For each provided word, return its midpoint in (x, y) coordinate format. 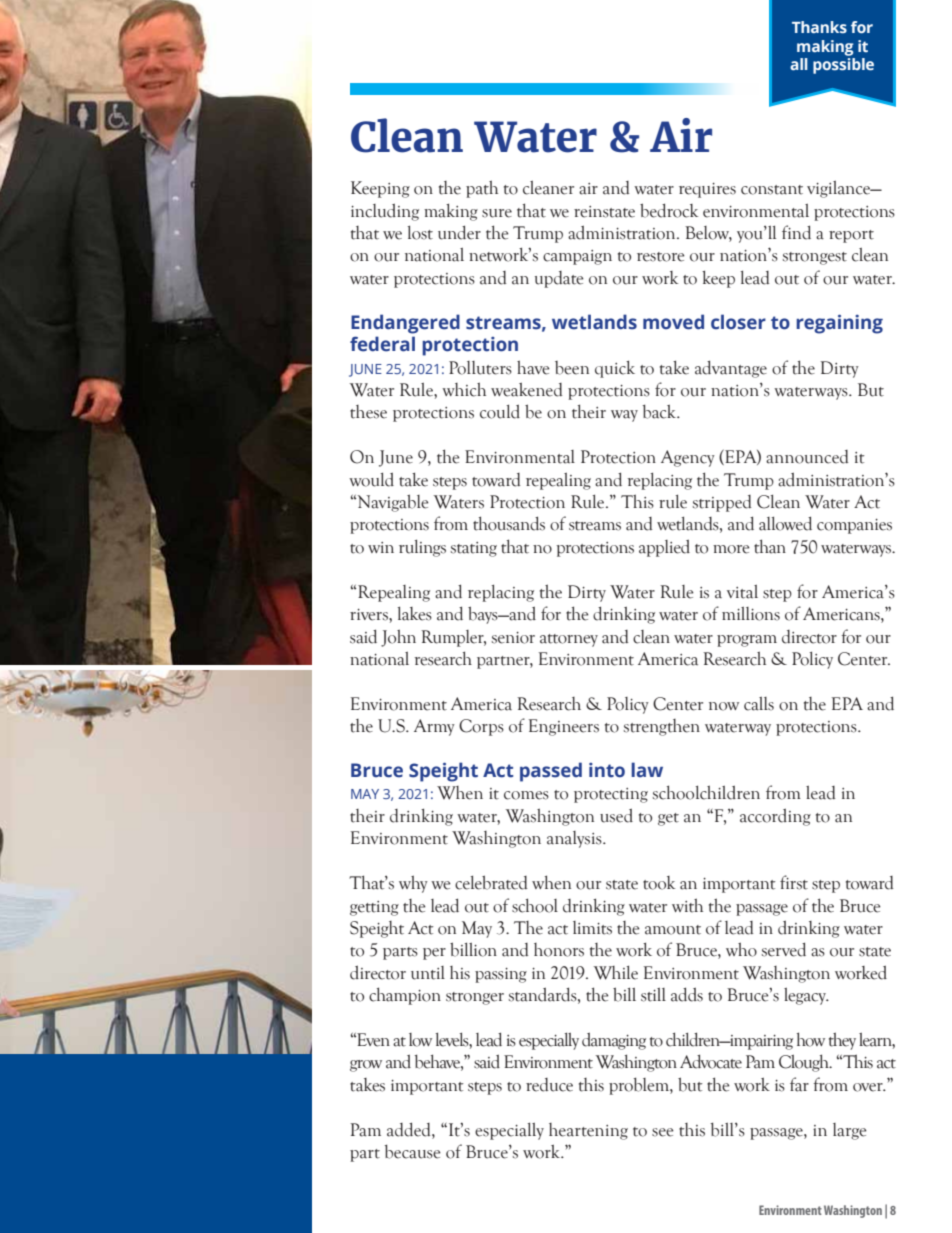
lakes (415, 614)
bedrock (669, 210)
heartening (588, 1131)
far (799, 1084)
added (410, 1129)
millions (751, 614)
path (482, 189)
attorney (569, 640)
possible (843, 66)
